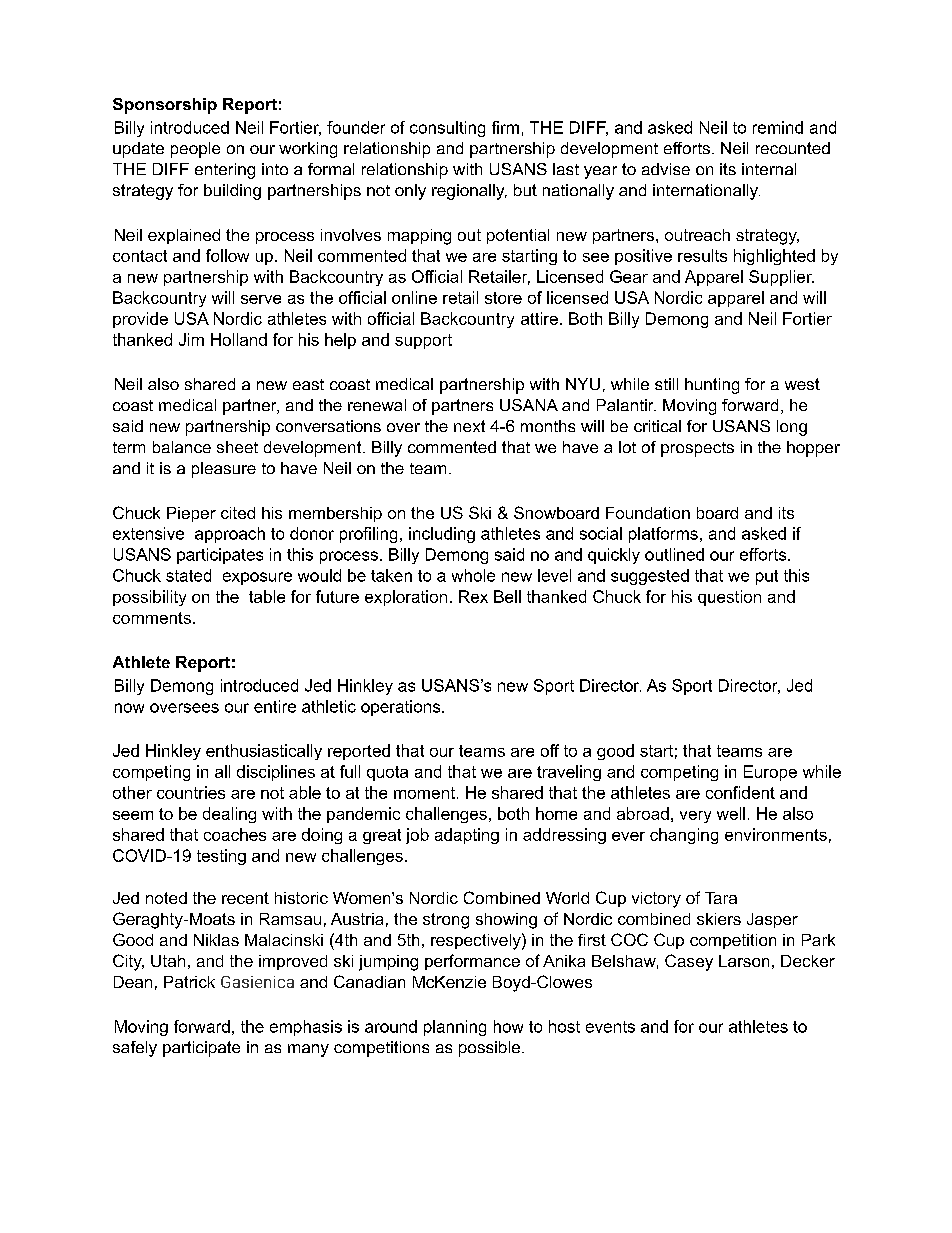  Describe the element at coordinates (778, 127) in the screenshot. I see `remind` at that location.
